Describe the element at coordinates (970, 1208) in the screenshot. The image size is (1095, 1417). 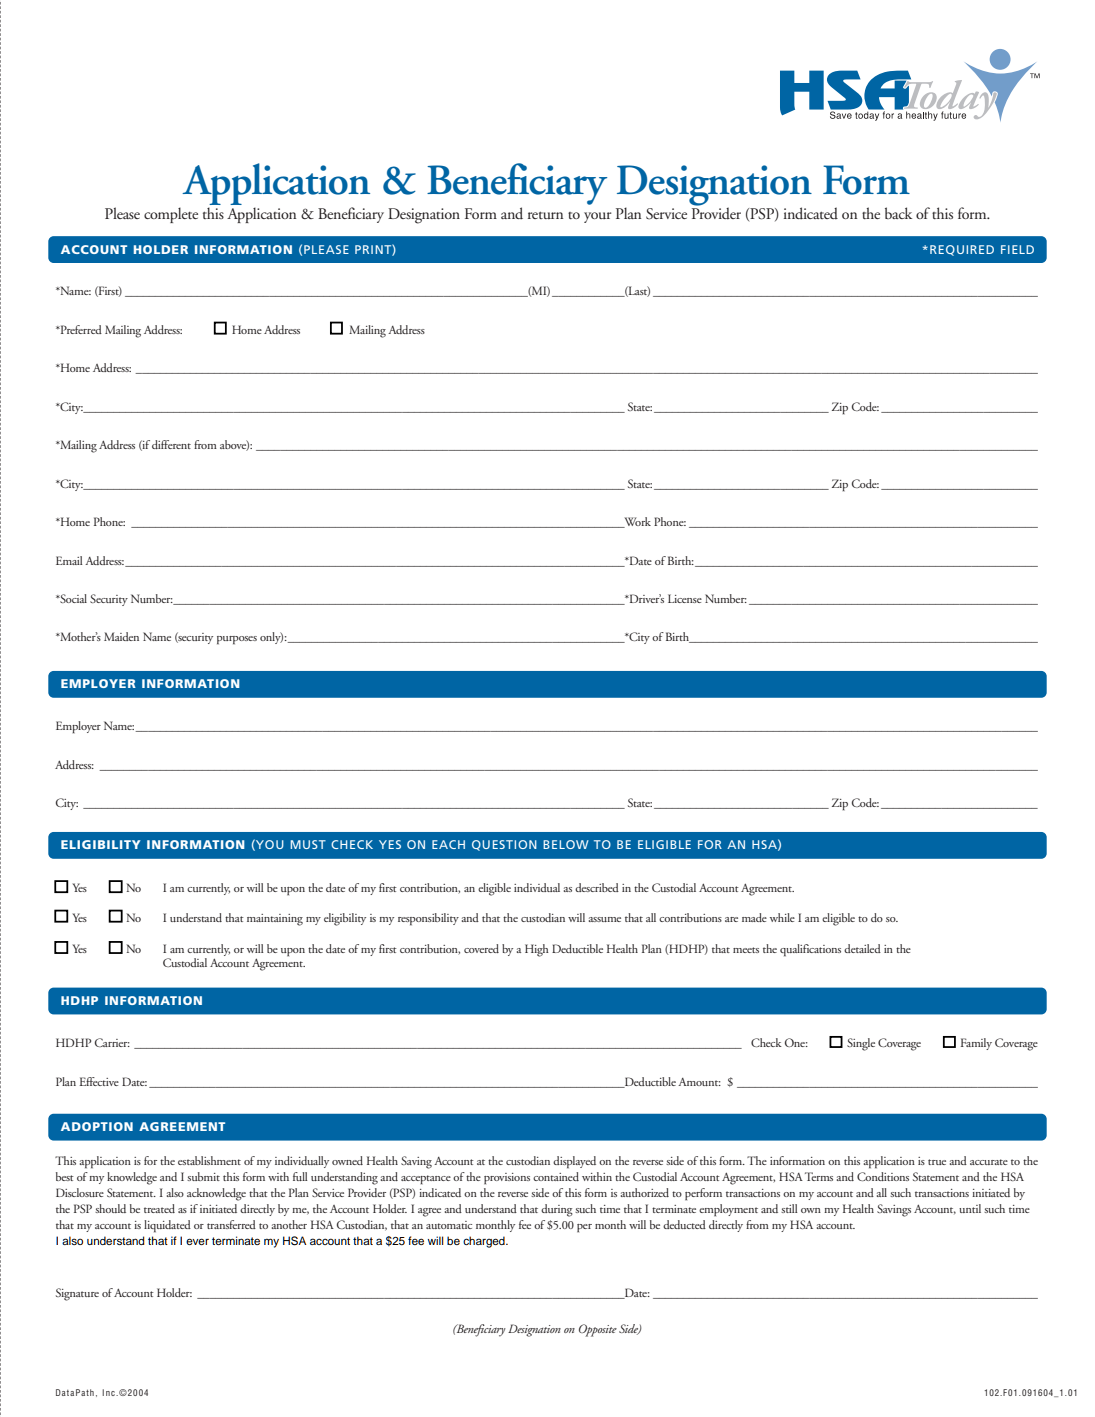
I see `until` at that location.
